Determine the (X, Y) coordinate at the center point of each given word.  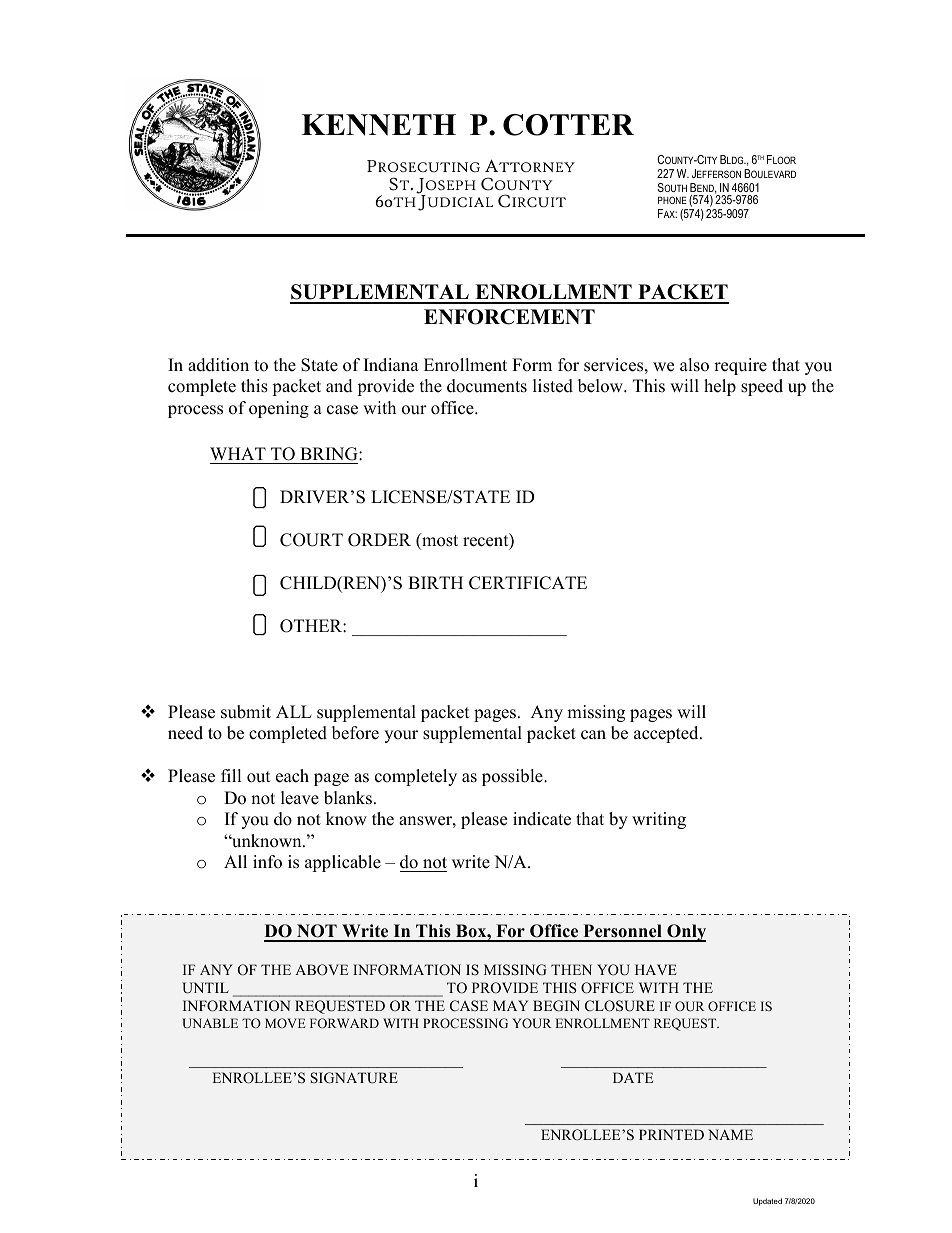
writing (659, 820)
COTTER (568, 125)
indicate (542, 819)
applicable (343, 863)
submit (246, 712)
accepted (667, 734)
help (720, 387)
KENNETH (379, 125)
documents (487, 386)
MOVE (285, 1023)
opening (279, 409)
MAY (510, 1005)
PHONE (672, 200)
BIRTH (435, 582)
